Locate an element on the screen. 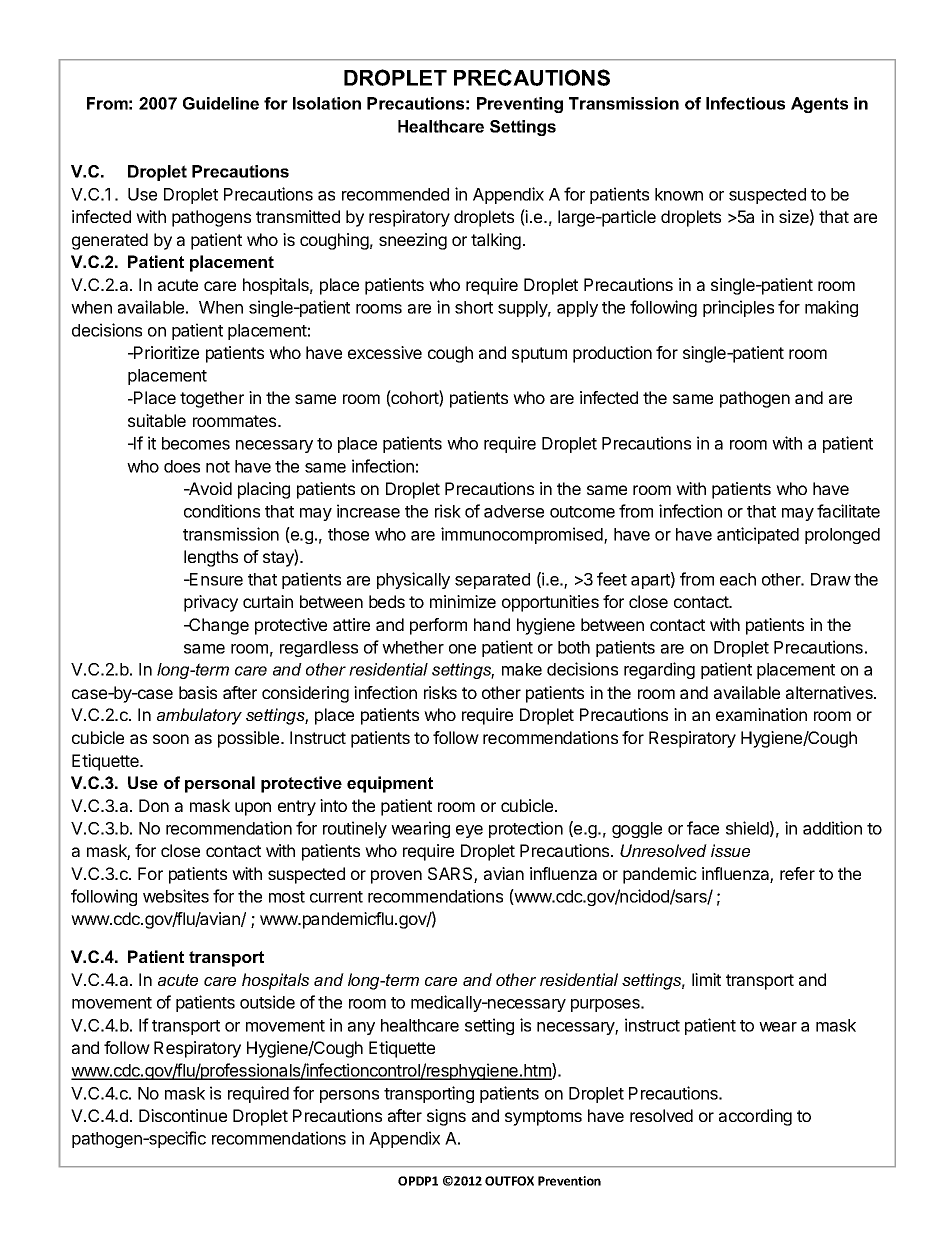 This screenshot has height=1233, width=952. Guideline is located at coordinates (221, 103).
